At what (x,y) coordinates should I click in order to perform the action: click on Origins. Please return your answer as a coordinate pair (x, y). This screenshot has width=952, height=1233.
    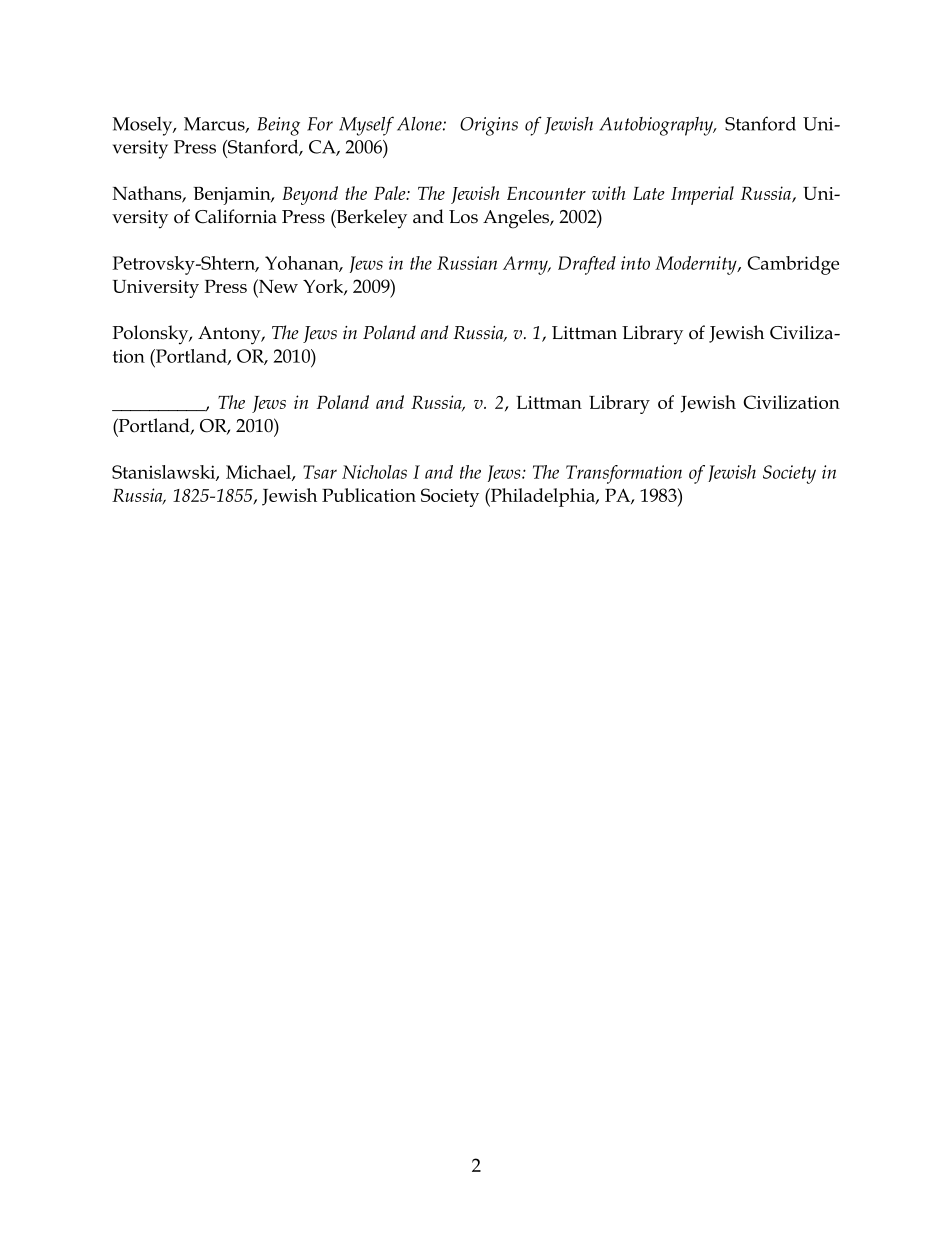
    Looking at the image, I should click on (489, 126).
